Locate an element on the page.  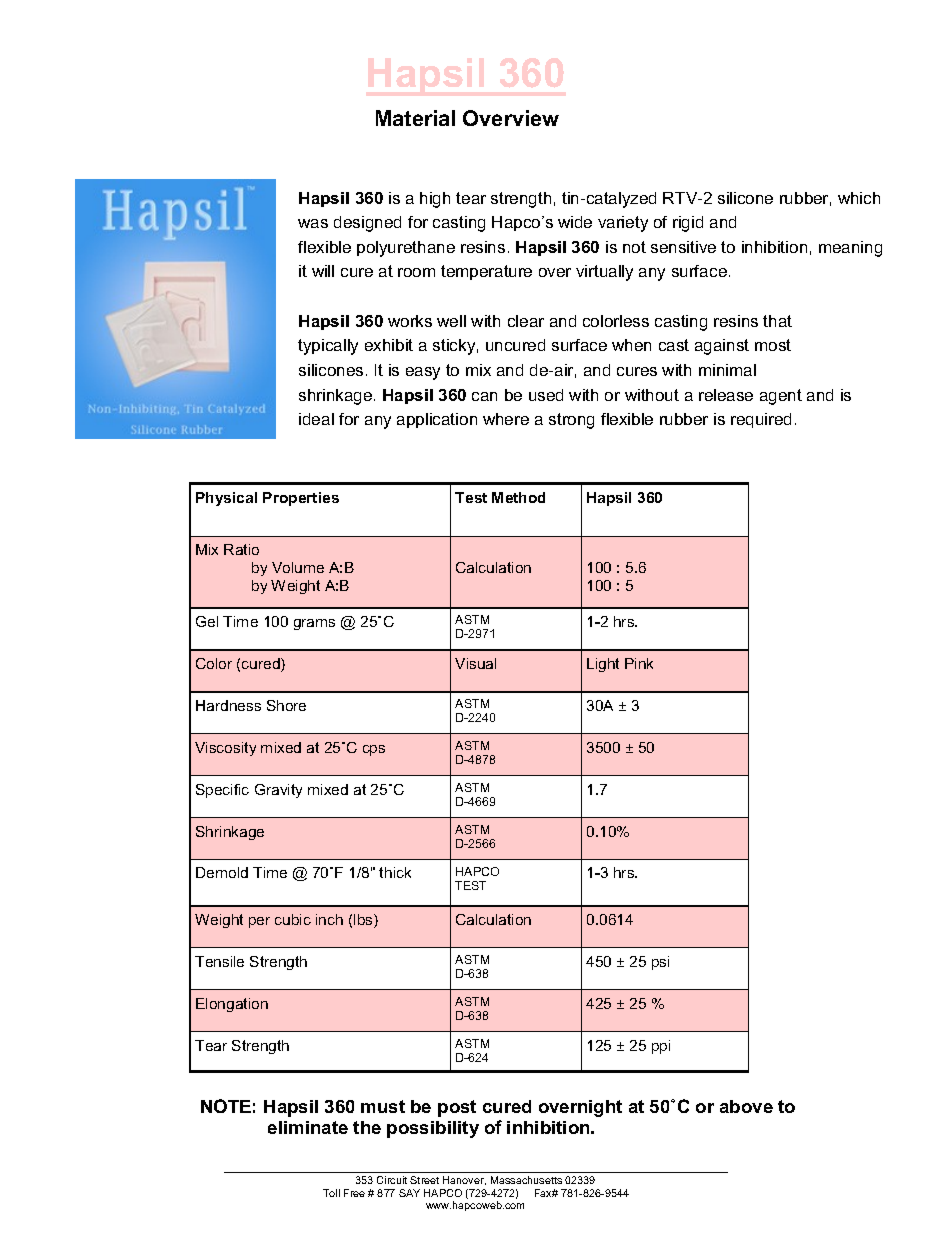
was is located at coordinates (313, 223).
